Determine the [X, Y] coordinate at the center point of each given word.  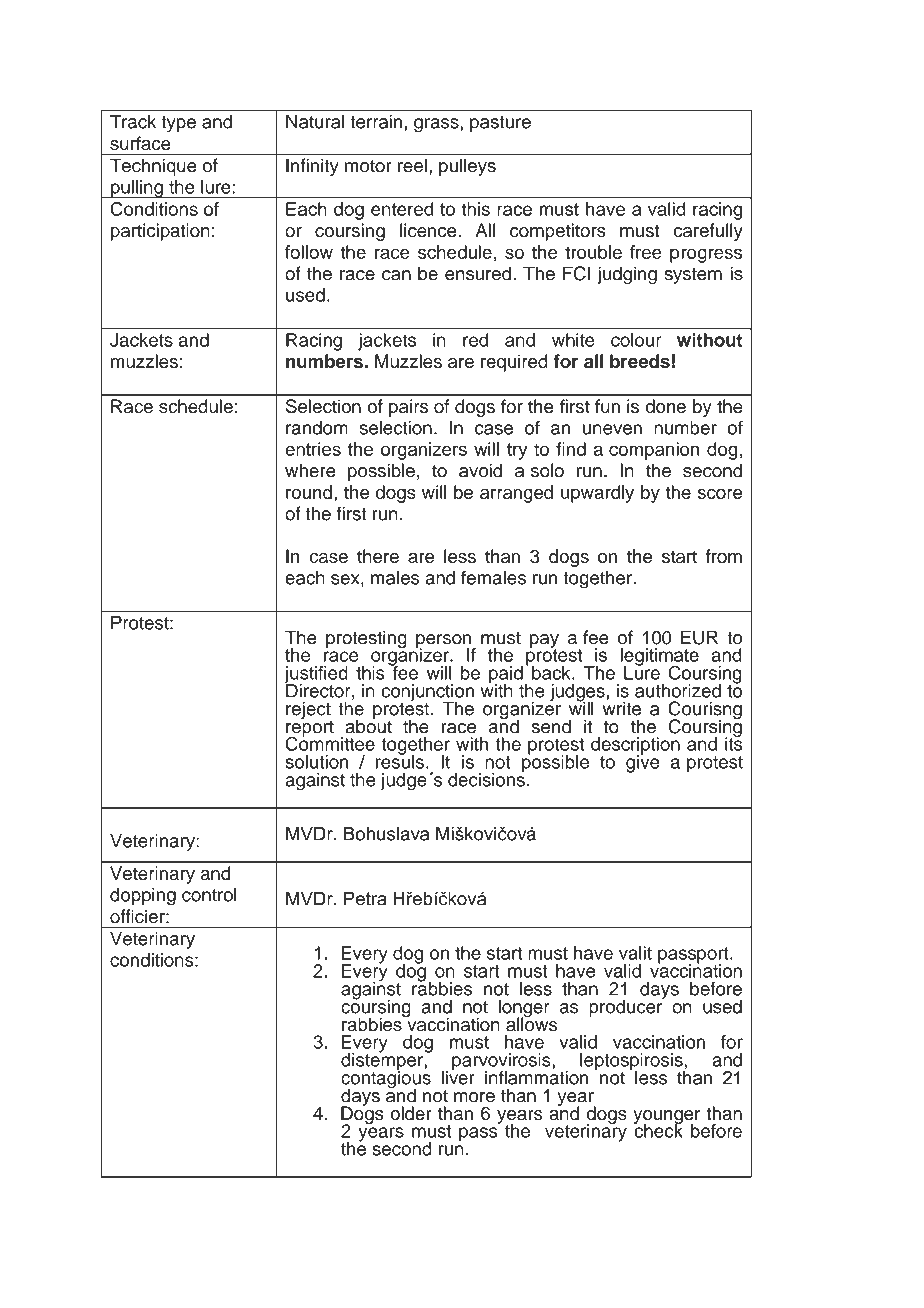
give [643, 763]
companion [654, 451]
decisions [486, 778]
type [178, 124]
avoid [480, 470]
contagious [386, 1079]
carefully [708, 232]
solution [316, 762]
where [310, 470]
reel [412, 165]
